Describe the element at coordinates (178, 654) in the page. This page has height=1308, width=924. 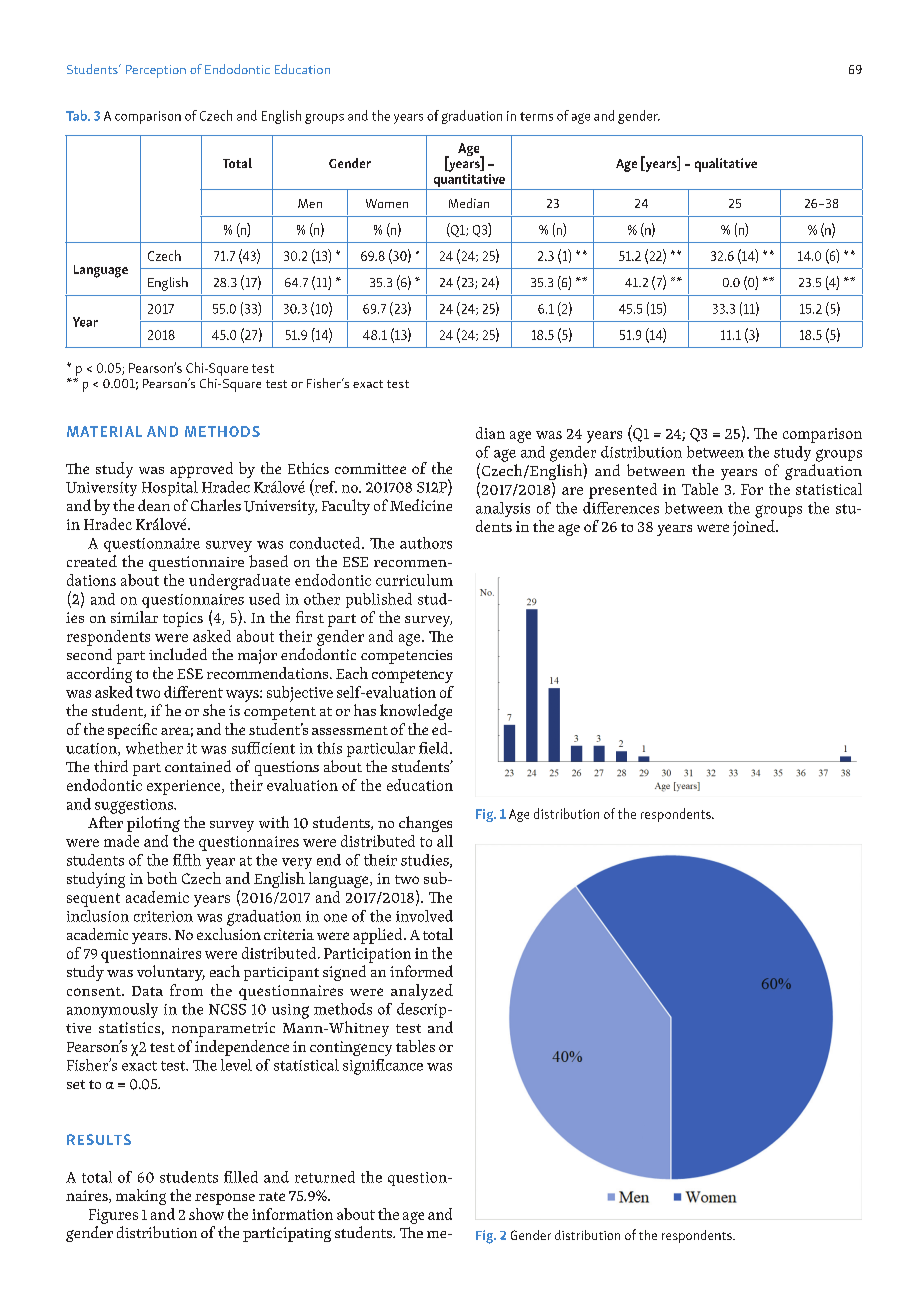
I see `included` at that location.
